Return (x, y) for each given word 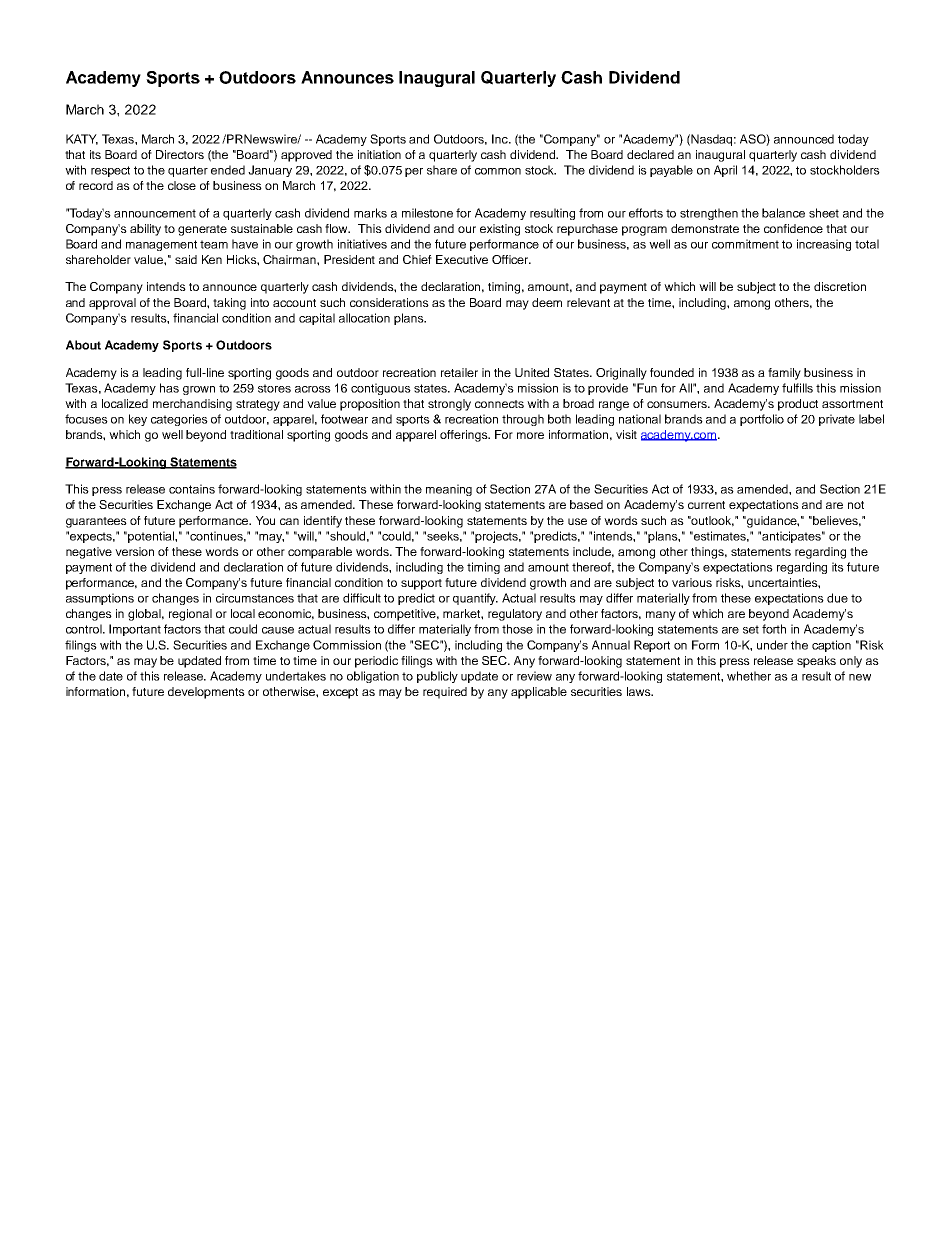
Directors (180, 154)
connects (499, 404)
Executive (462, 259)
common (498, 171)
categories (179, 420)
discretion (840, 286)
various (692, 582)
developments (206, 693)
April (725, 171)
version (134, 551)
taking (229, 304)
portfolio (762, 420)
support (421, 584)
